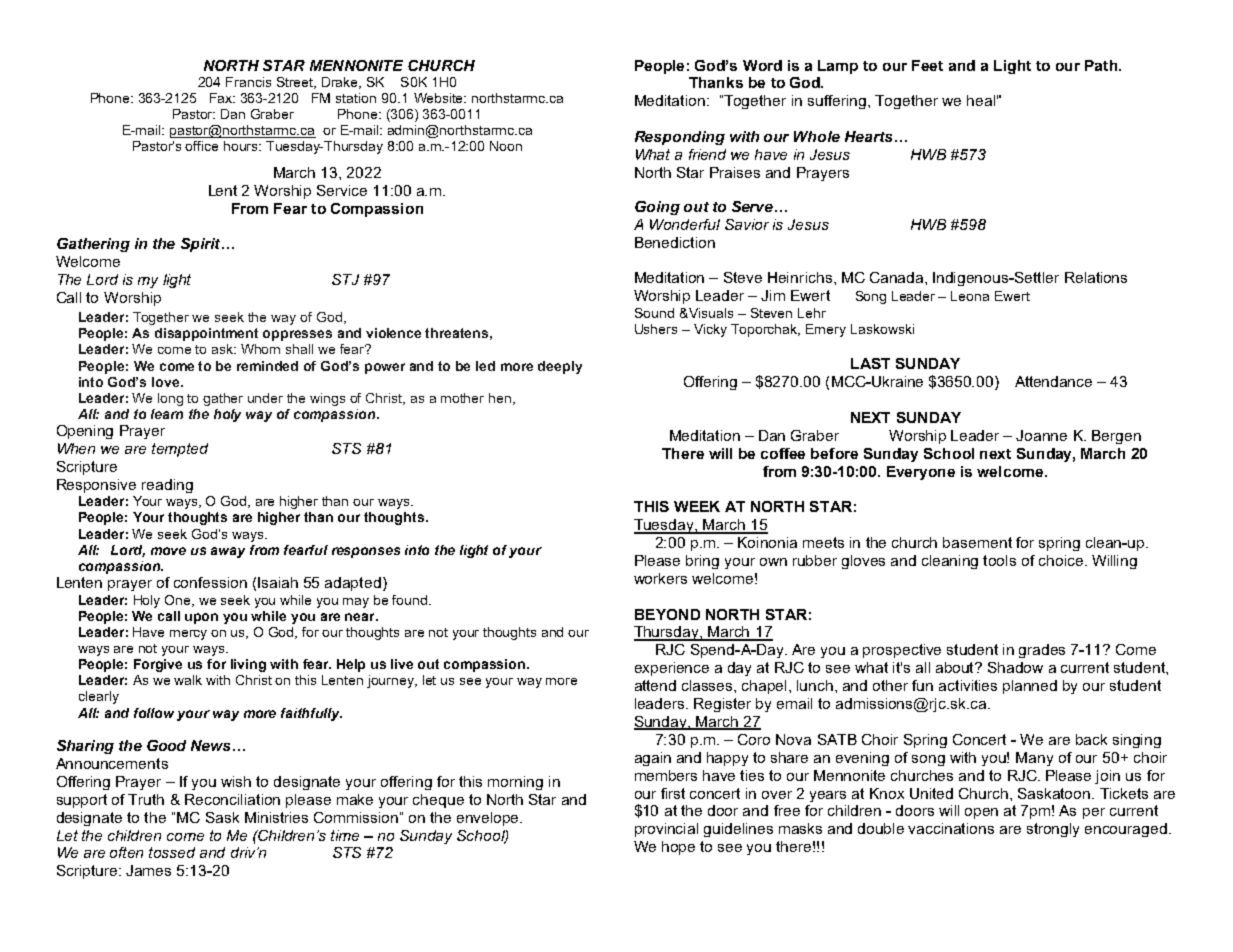 Image resolution: width=1233 pixels, height=952 pixels. What do you see at coordinates (1015, 667) in the screenshot?
I see `Shadow` at bounding box center [1015, 667].
